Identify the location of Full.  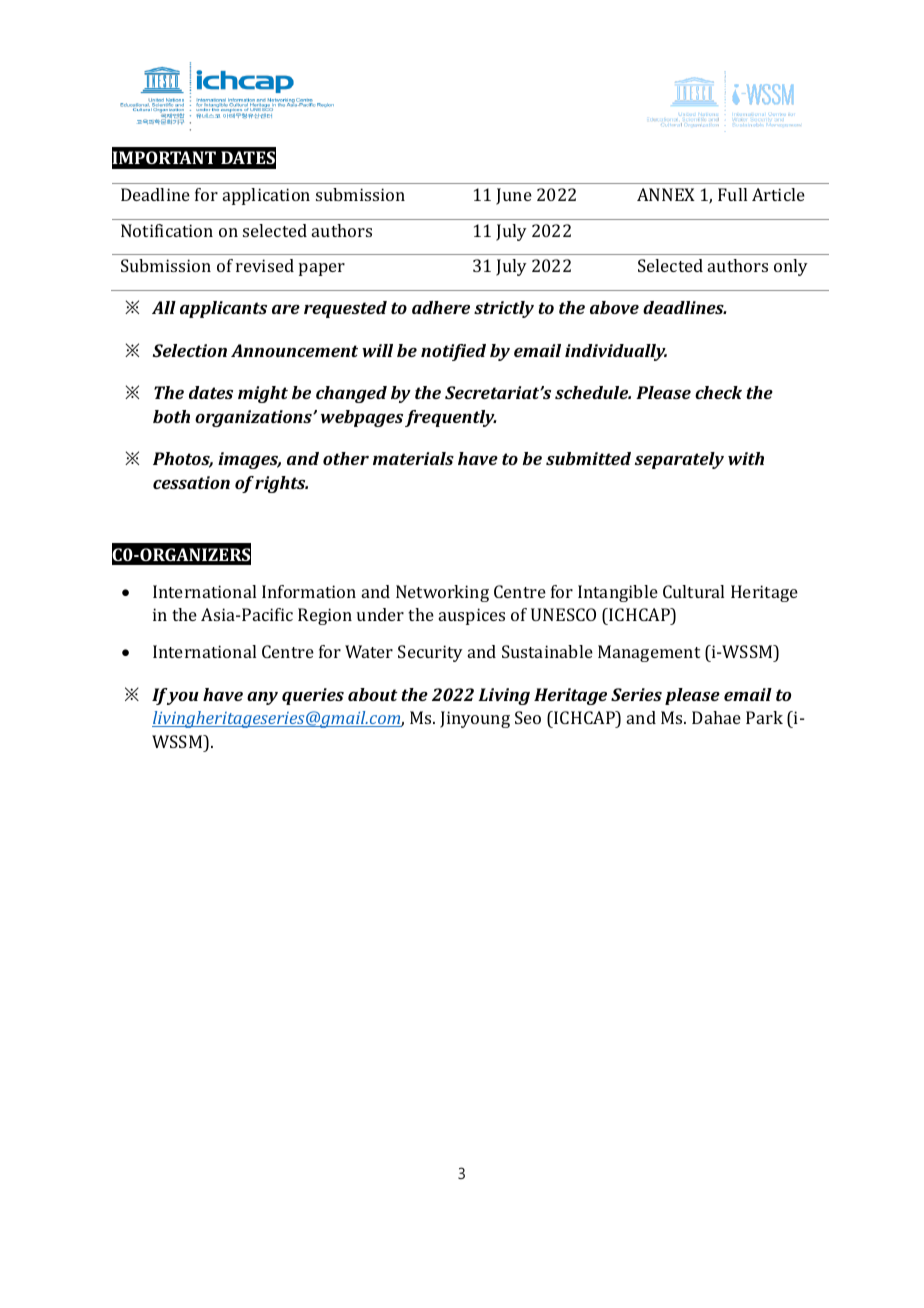
(732, 194).
